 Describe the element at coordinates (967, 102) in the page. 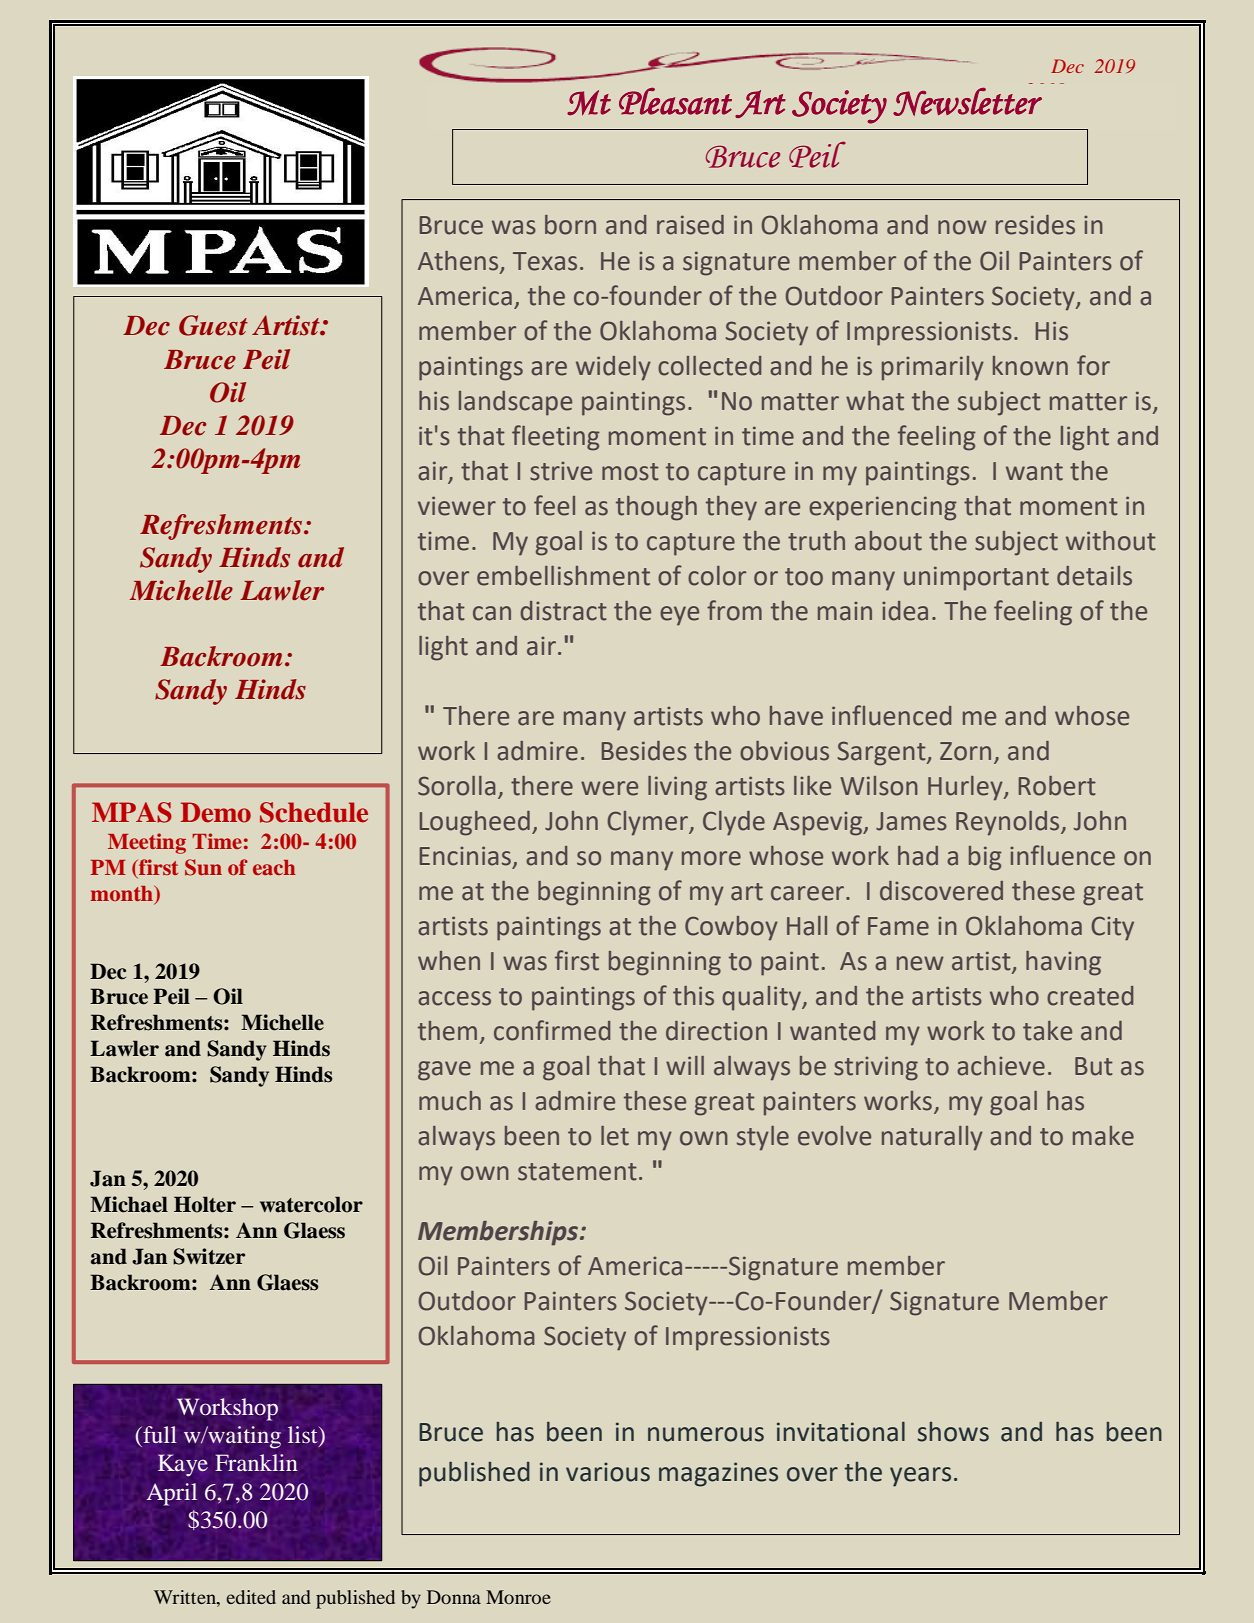

I see `Newsletter` at that location.
